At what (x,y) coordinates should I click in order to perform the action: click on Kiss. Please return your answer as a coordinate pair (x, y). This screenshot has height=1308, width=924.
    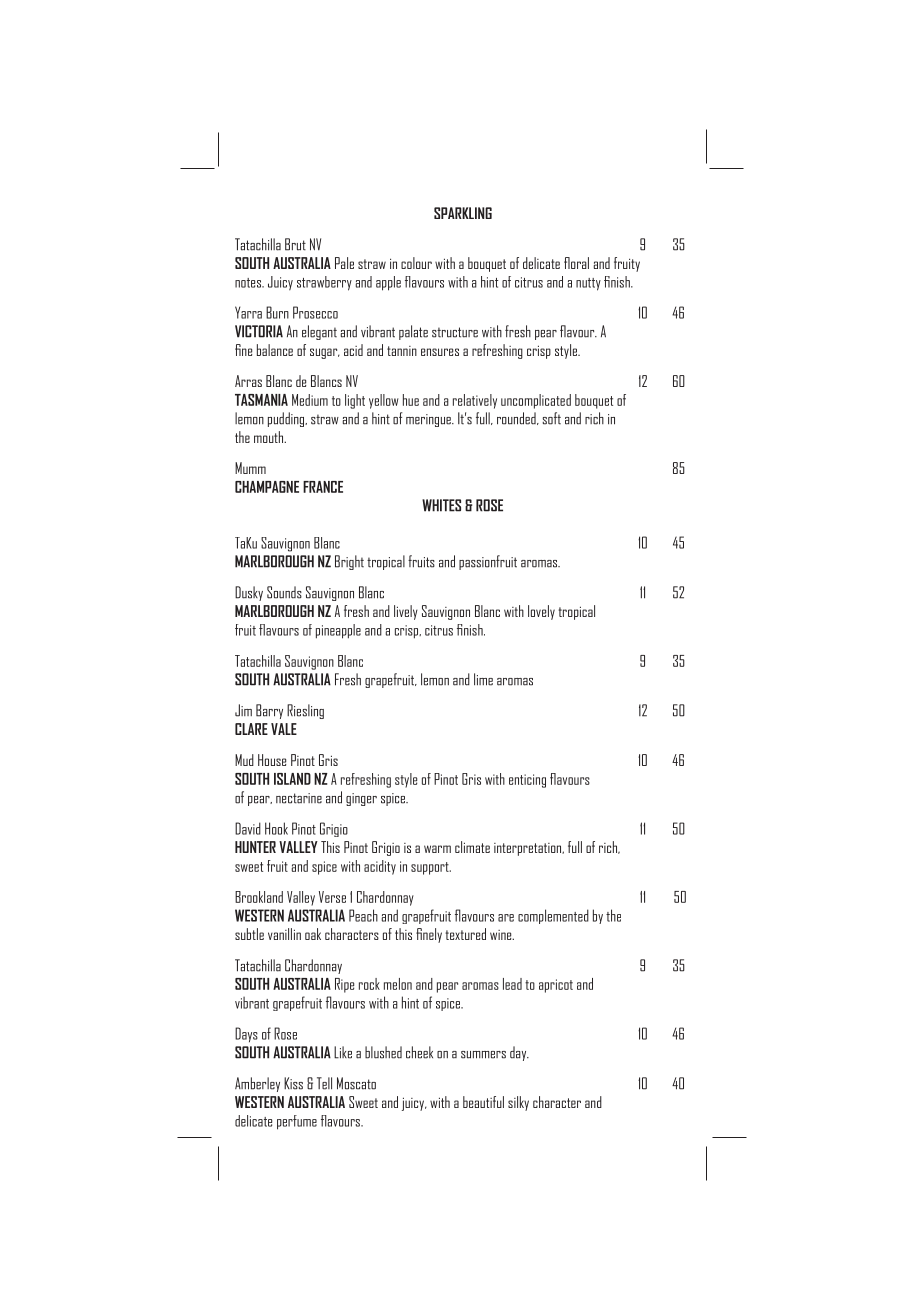
    Looking at the image, I should click on (293, 1083).
